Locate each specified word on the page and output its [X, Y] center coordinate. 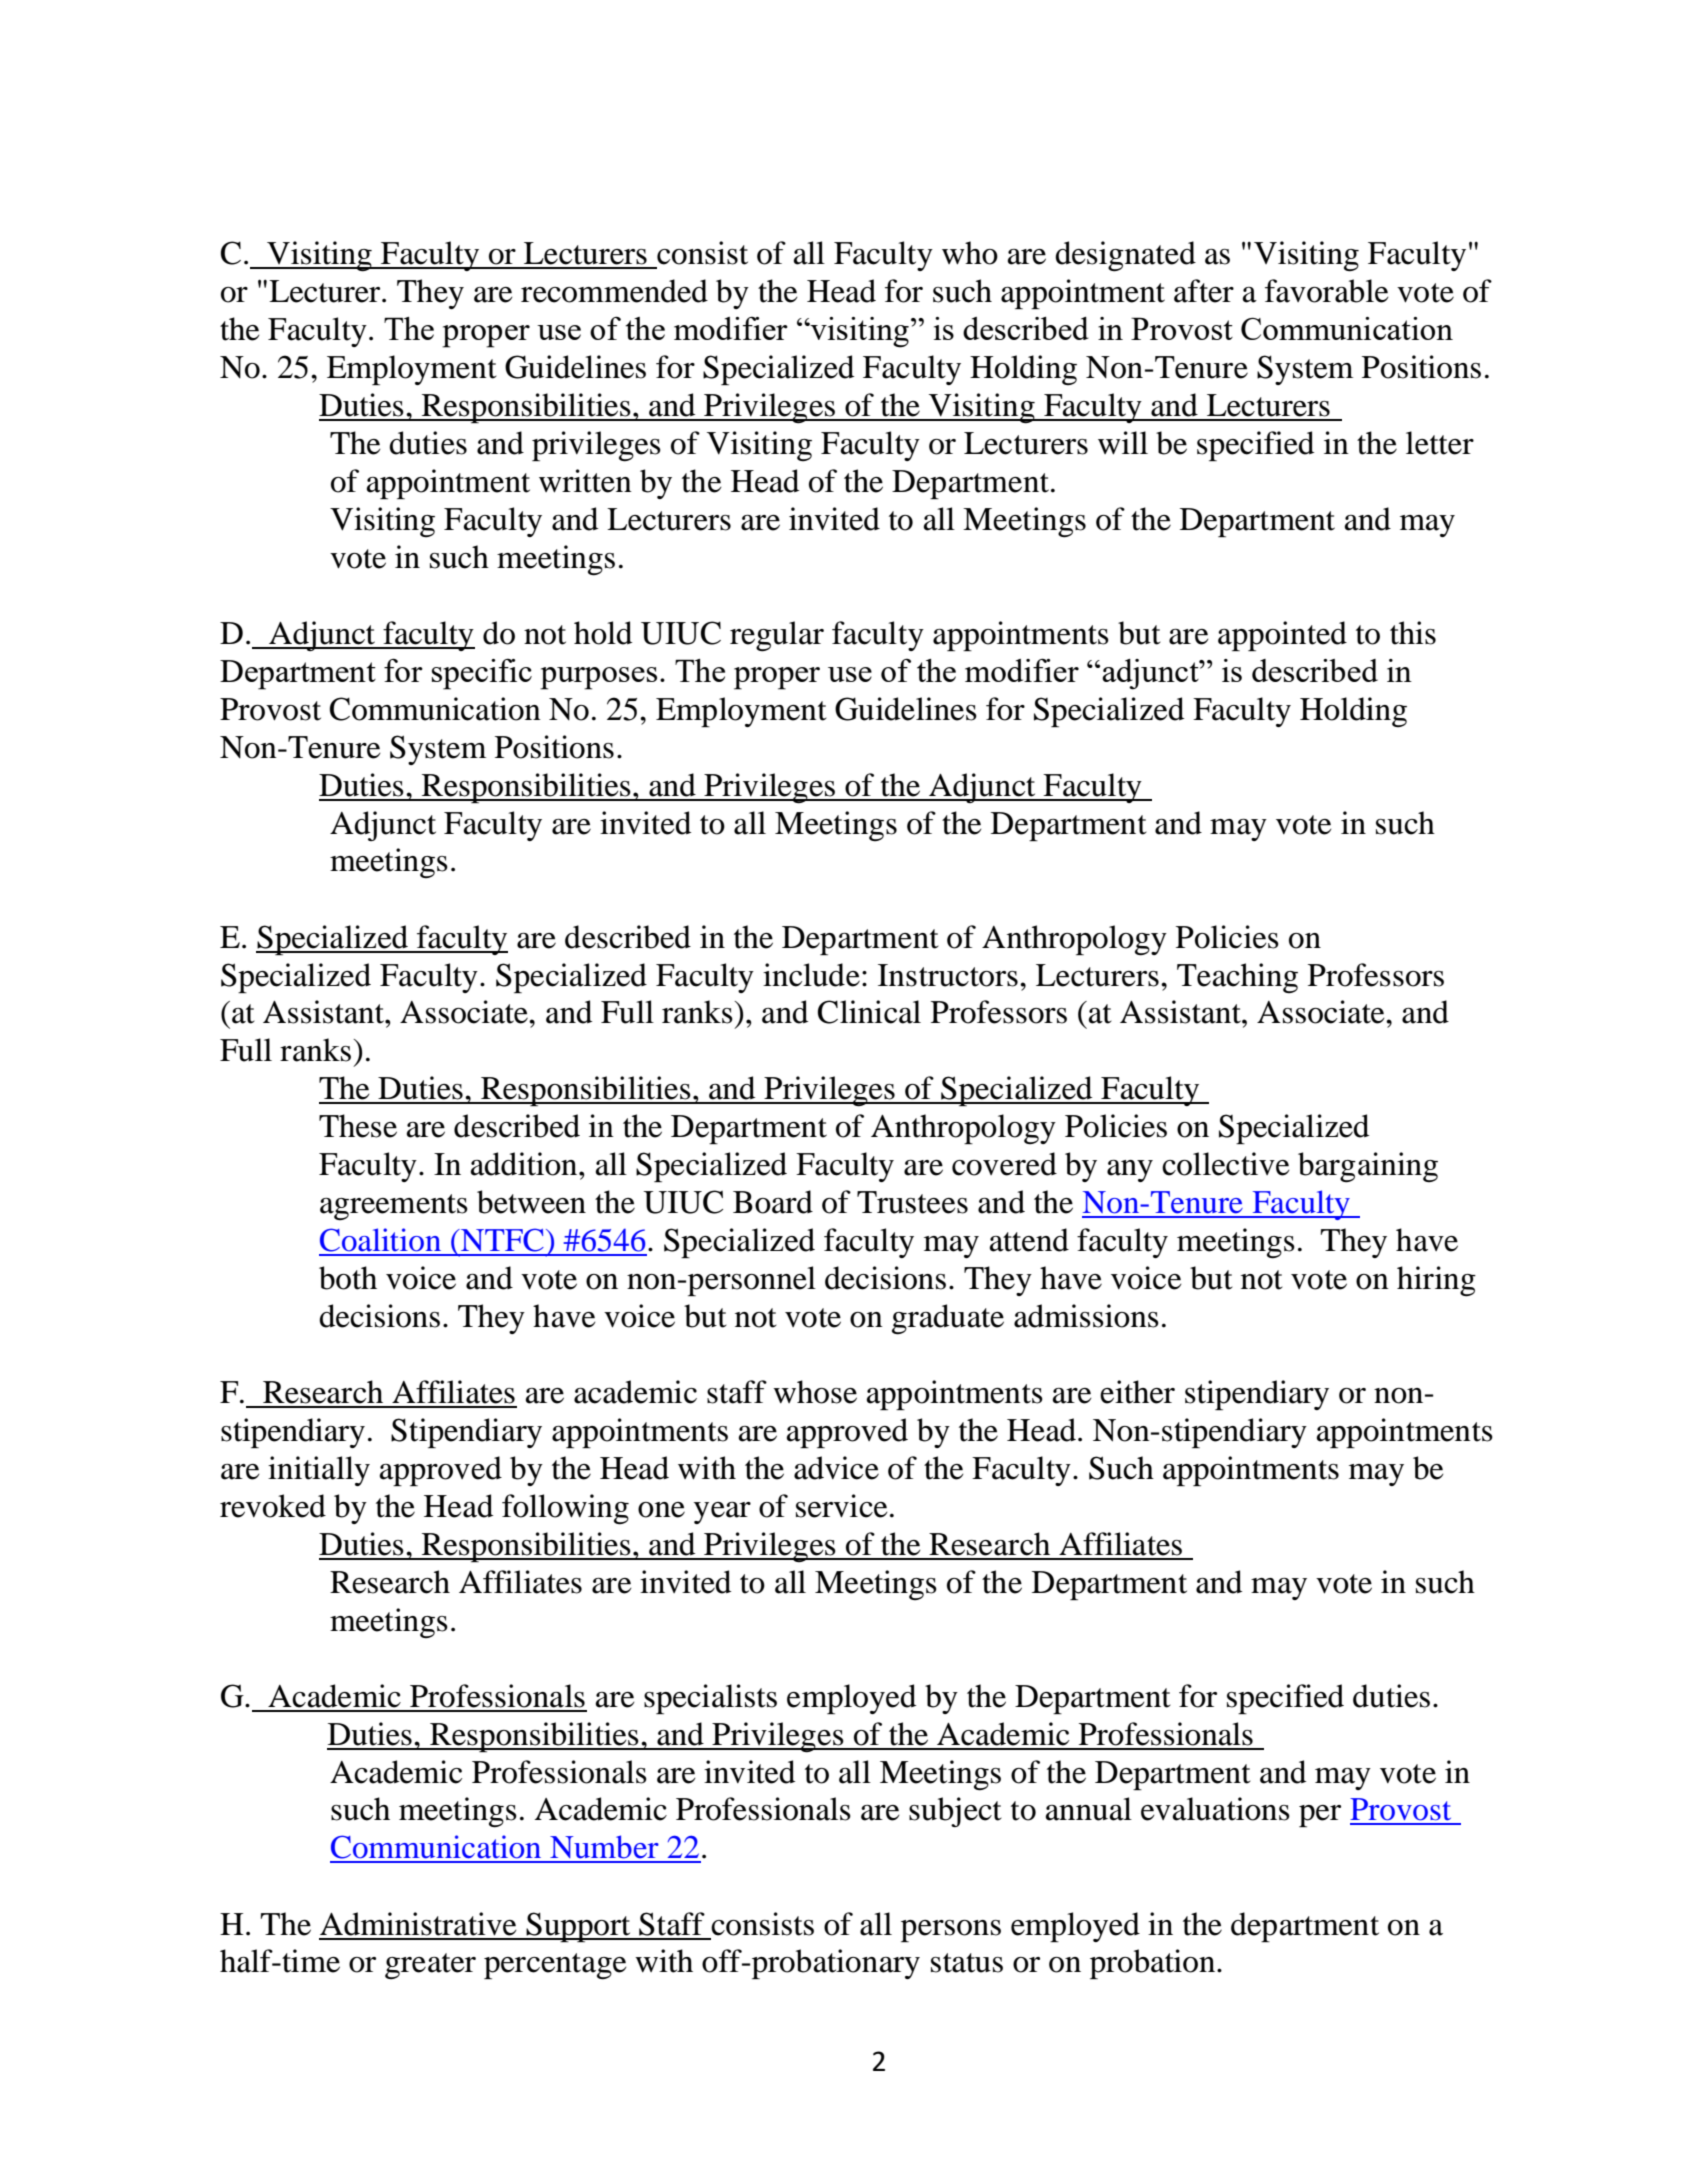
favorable [1327, 291]
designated [1125, 256]
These [358, 1126]
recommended [614, 291]
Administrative [418, 1924]
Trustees [912, 1202]
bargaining [1368, 1167]
